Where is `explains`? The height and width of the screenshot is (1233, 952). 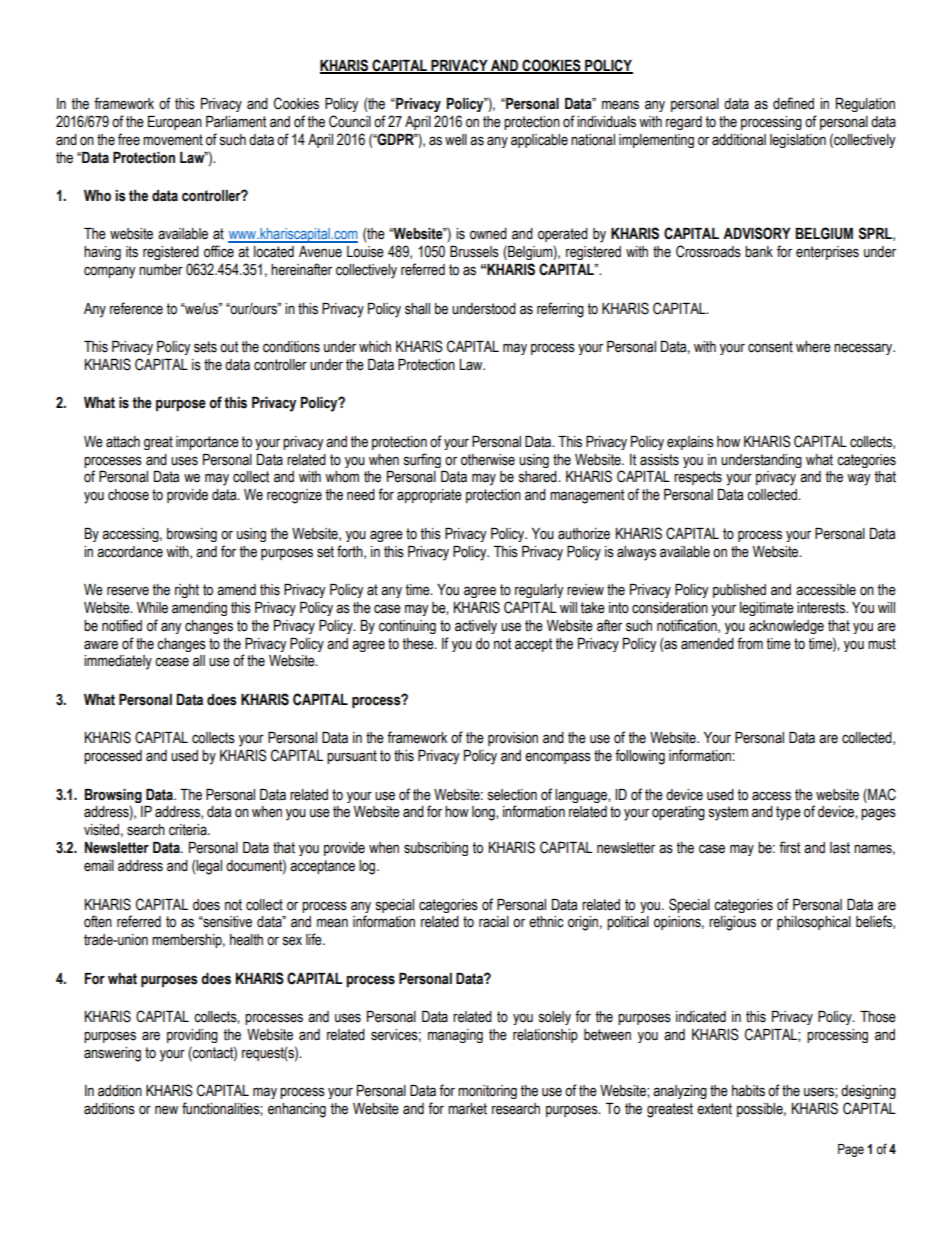
explains is located at coordinates (690, 443).
